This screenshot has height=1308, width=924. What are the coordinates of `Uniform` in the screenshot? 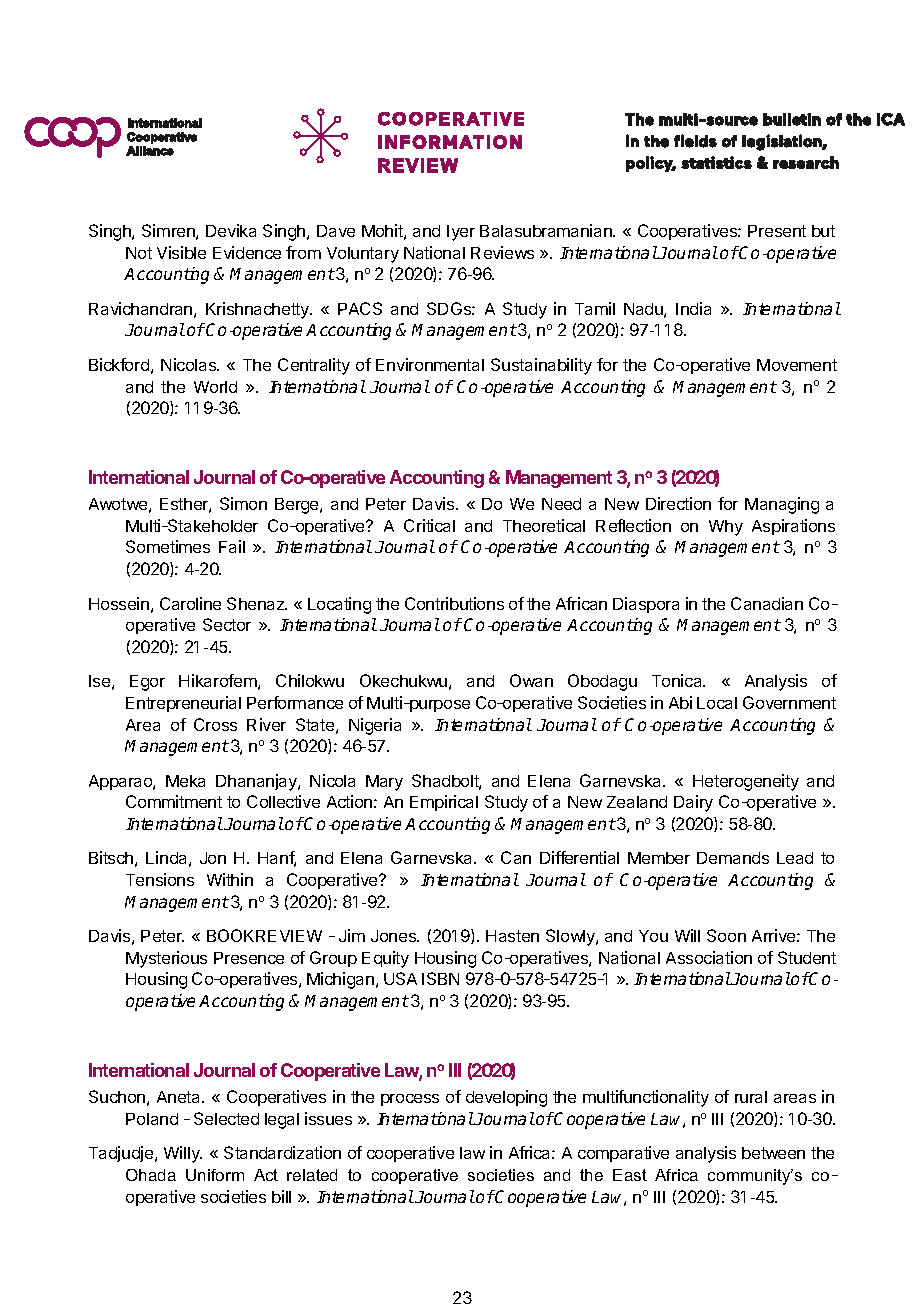 It's located at (215, 1175).
